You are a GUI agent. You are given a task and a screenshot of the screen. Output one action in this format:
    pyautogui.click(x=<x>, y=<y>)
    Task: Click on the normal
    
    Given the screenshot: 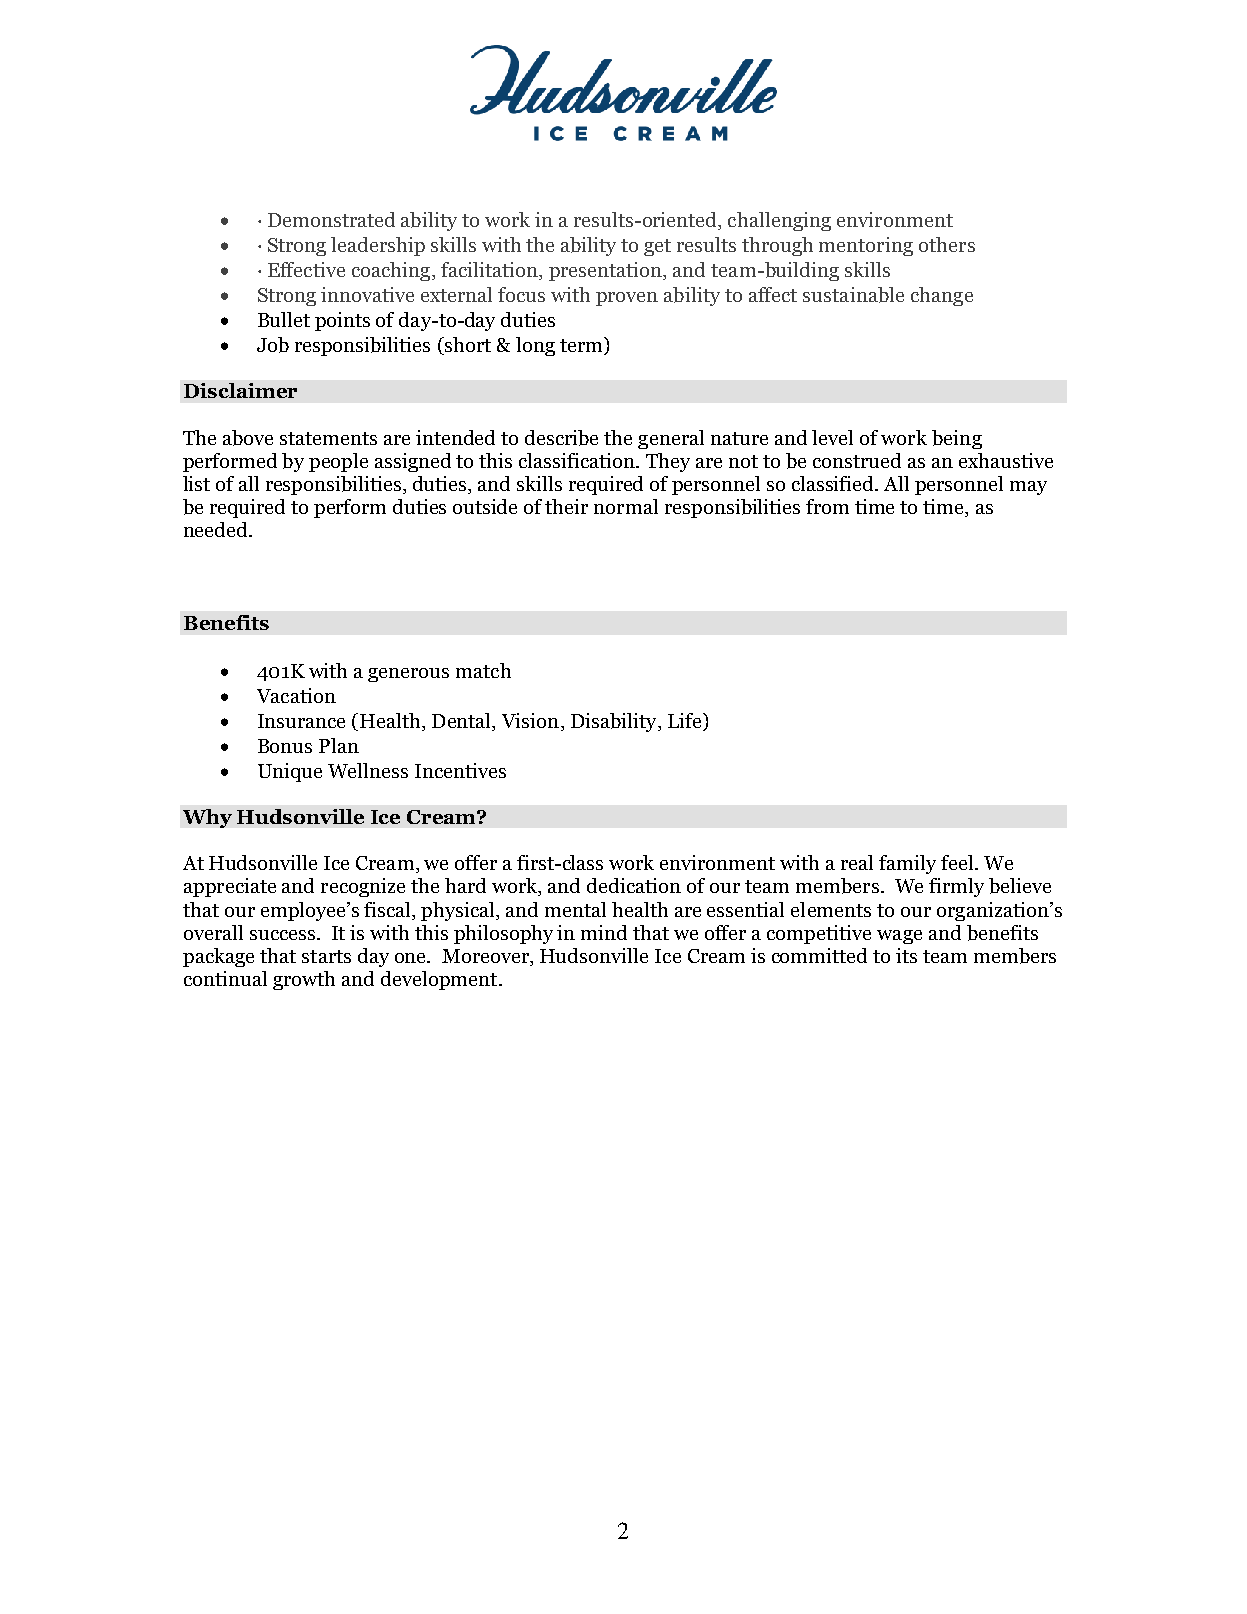 What is the action you would take?
    pyautogui.click(x=626, y=506)
